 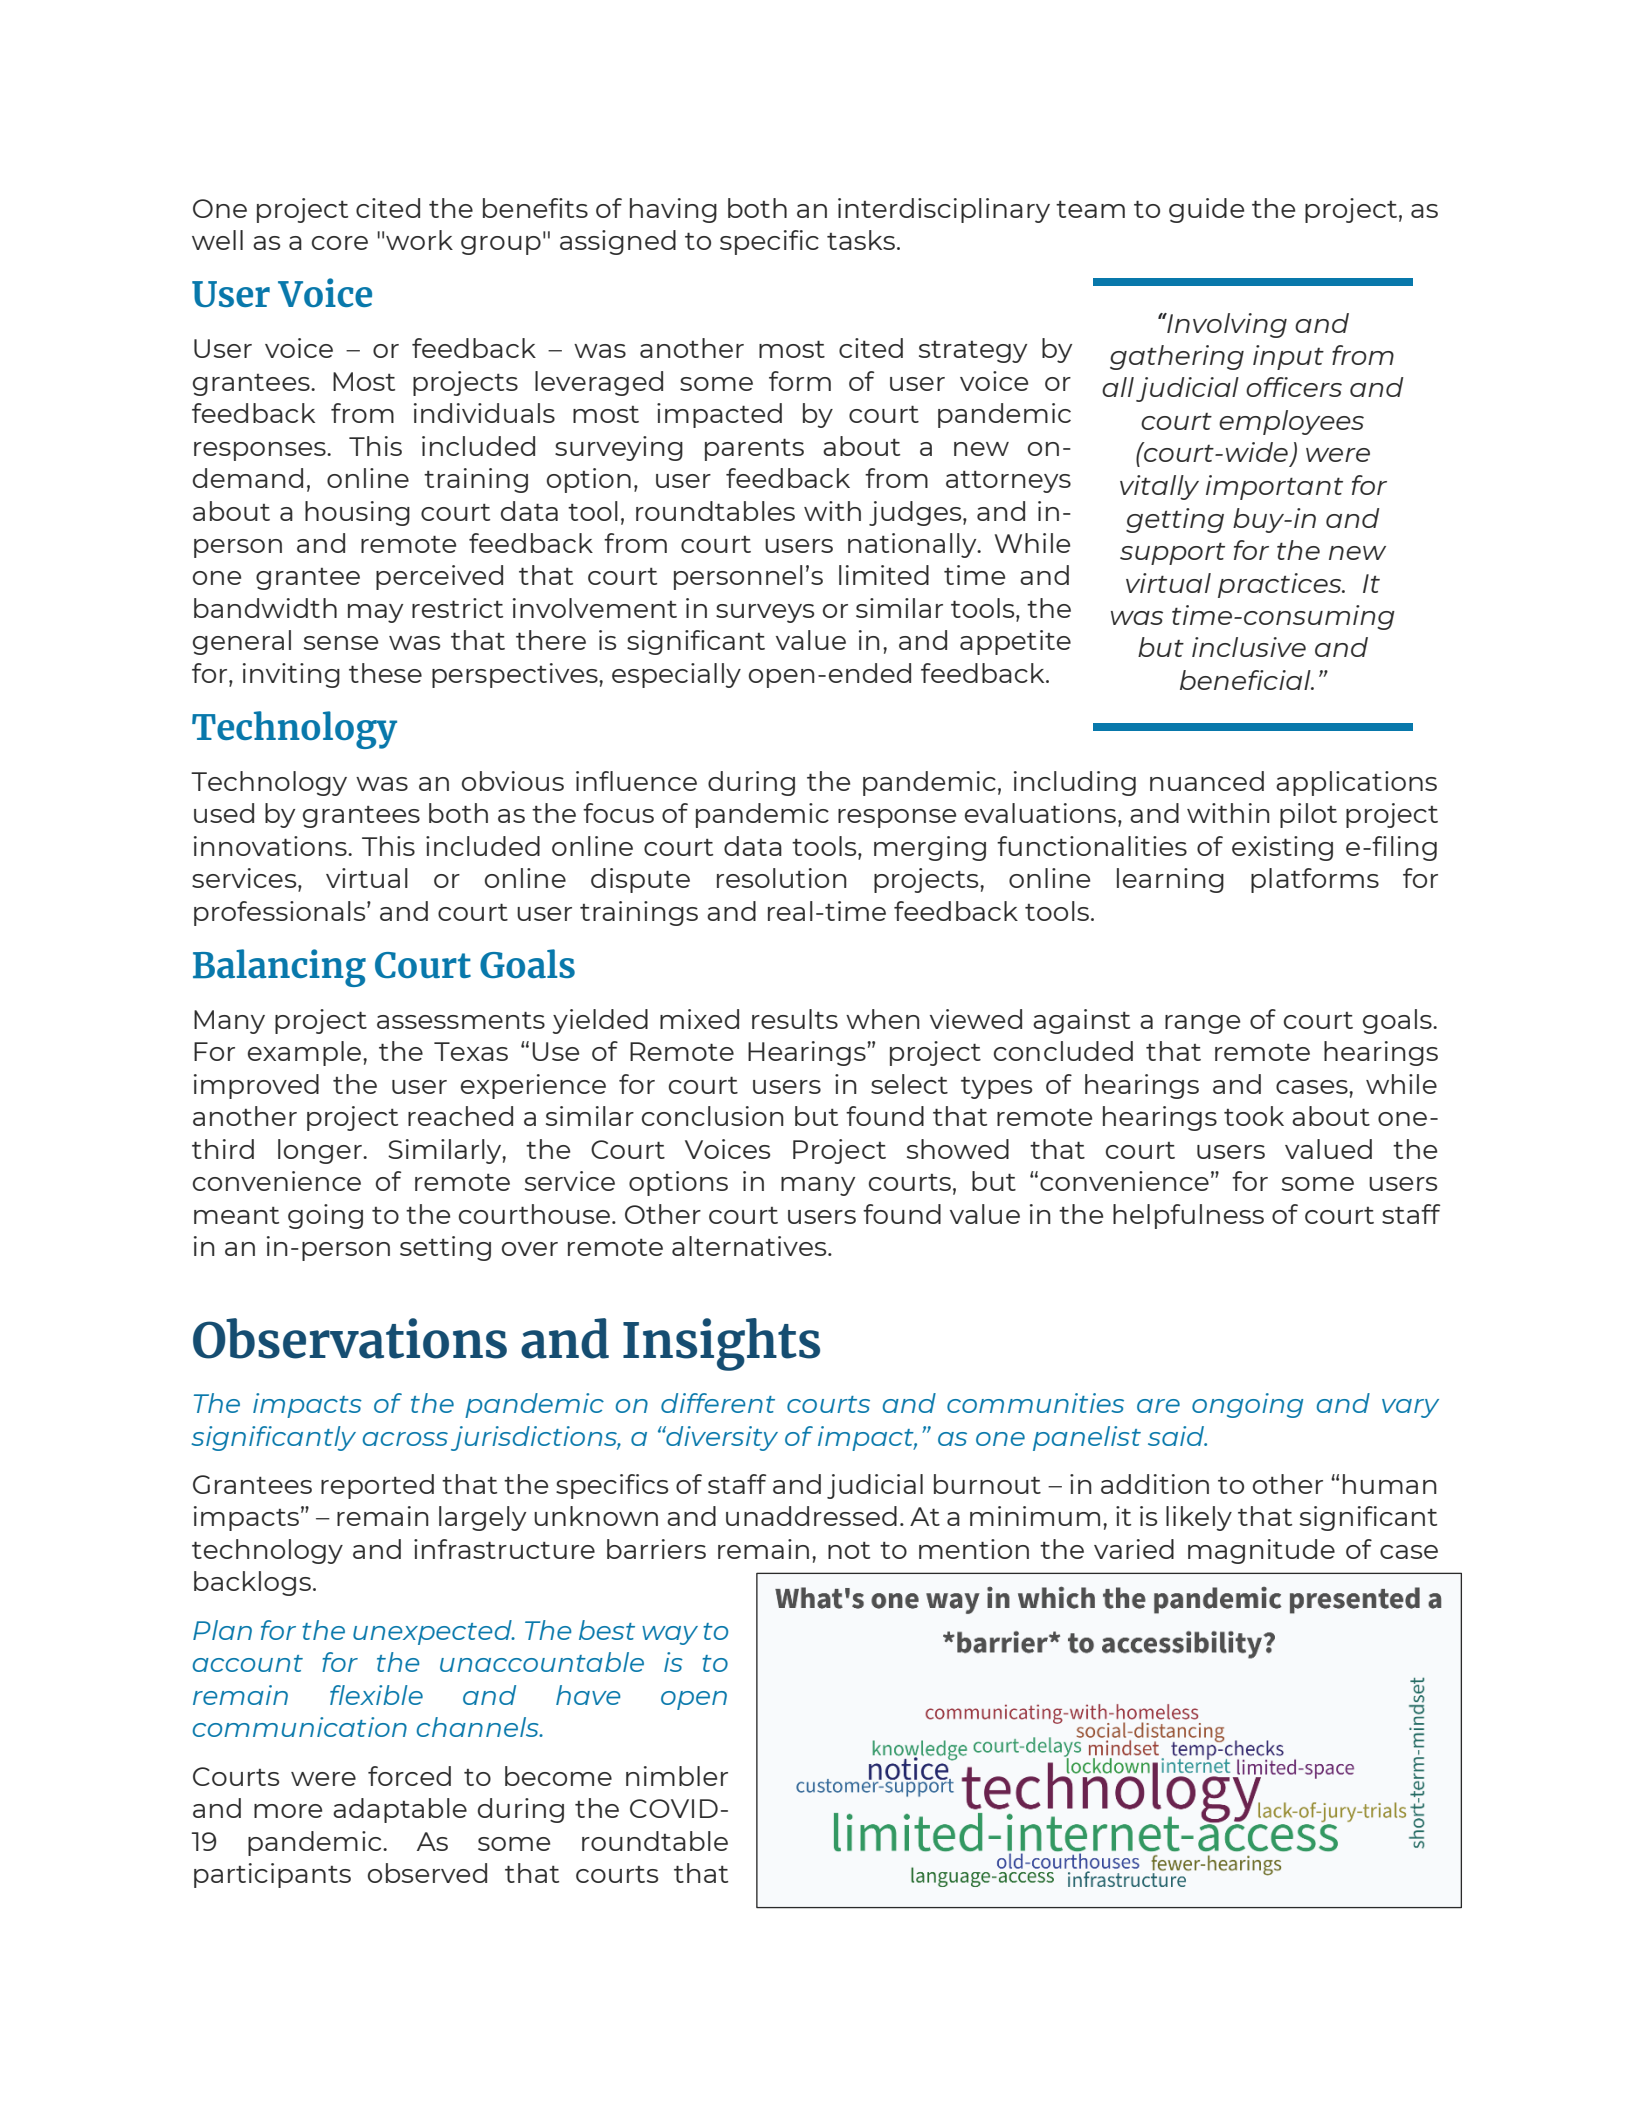 What do you see at coordinates (1206, 210) in the screenshot?
I see `guide` at bounding box center [1206, 210].
